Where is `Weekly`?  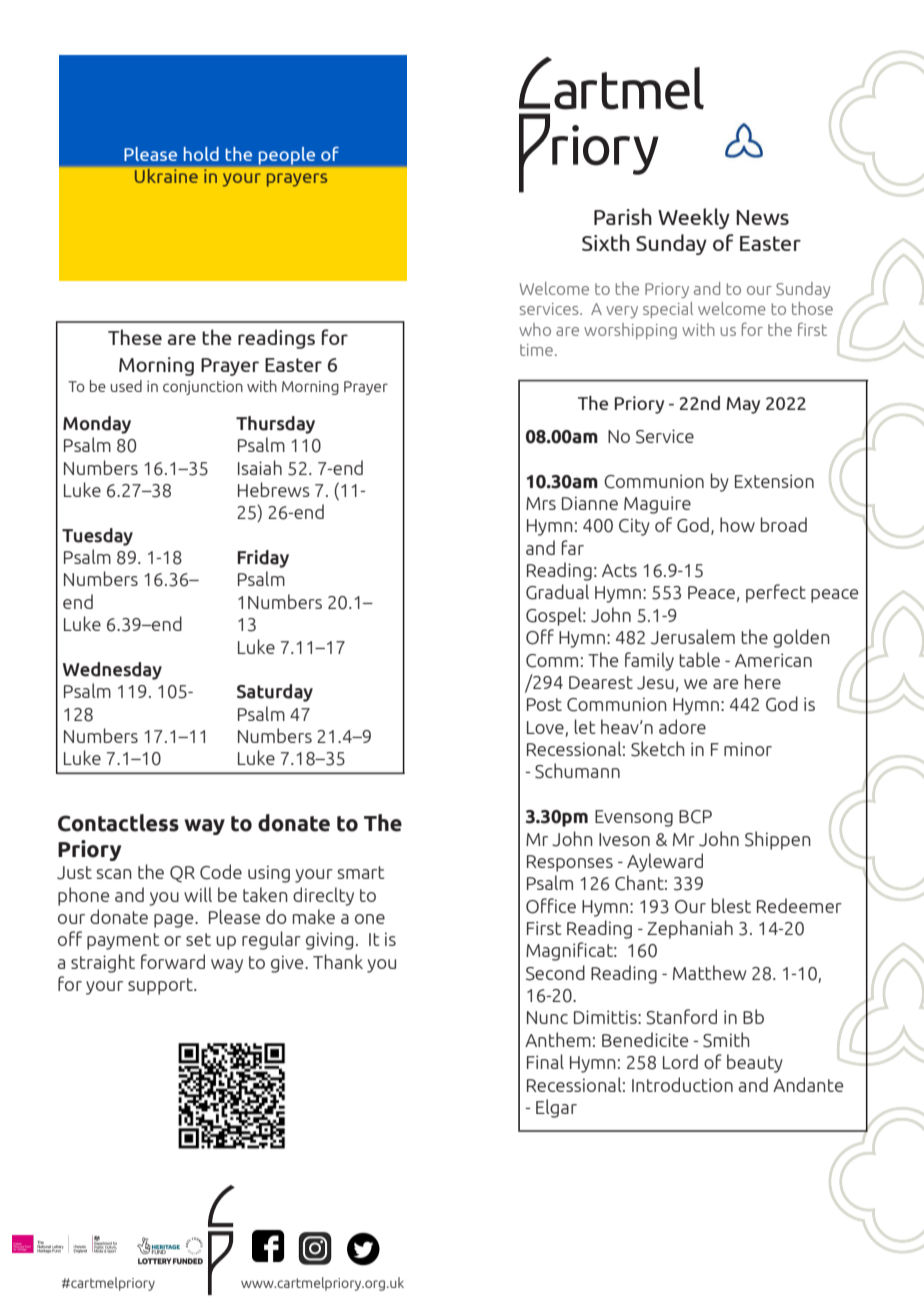 Weekly is located at coordinates (694, 218).
